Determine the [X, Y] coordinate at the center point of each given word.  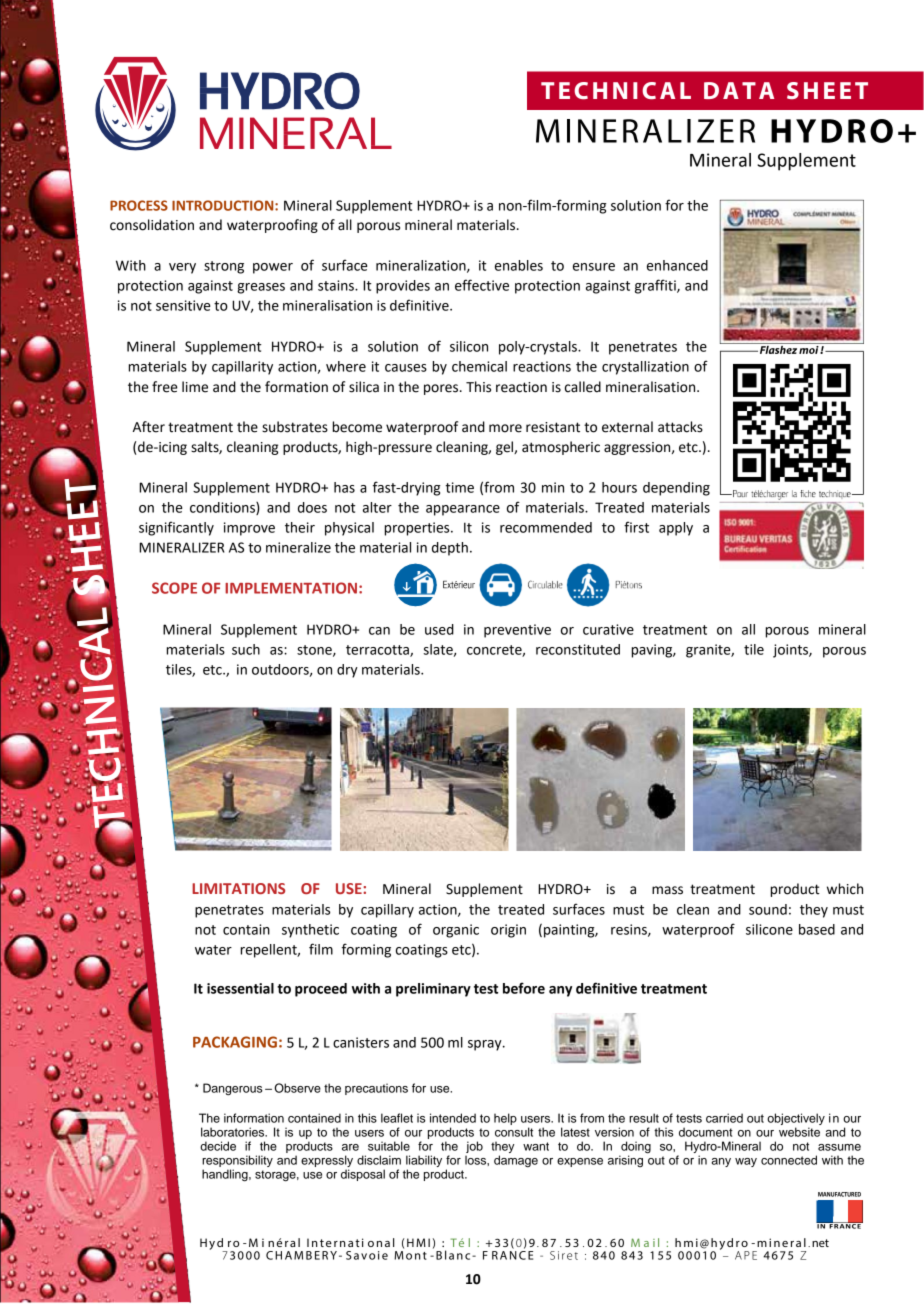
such [246, 649]
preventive [517, 631]
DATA [739, 90]
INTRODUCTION [224, 205]
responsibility [237, 1161]
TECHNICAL [616, 90]
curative [608, 629]
